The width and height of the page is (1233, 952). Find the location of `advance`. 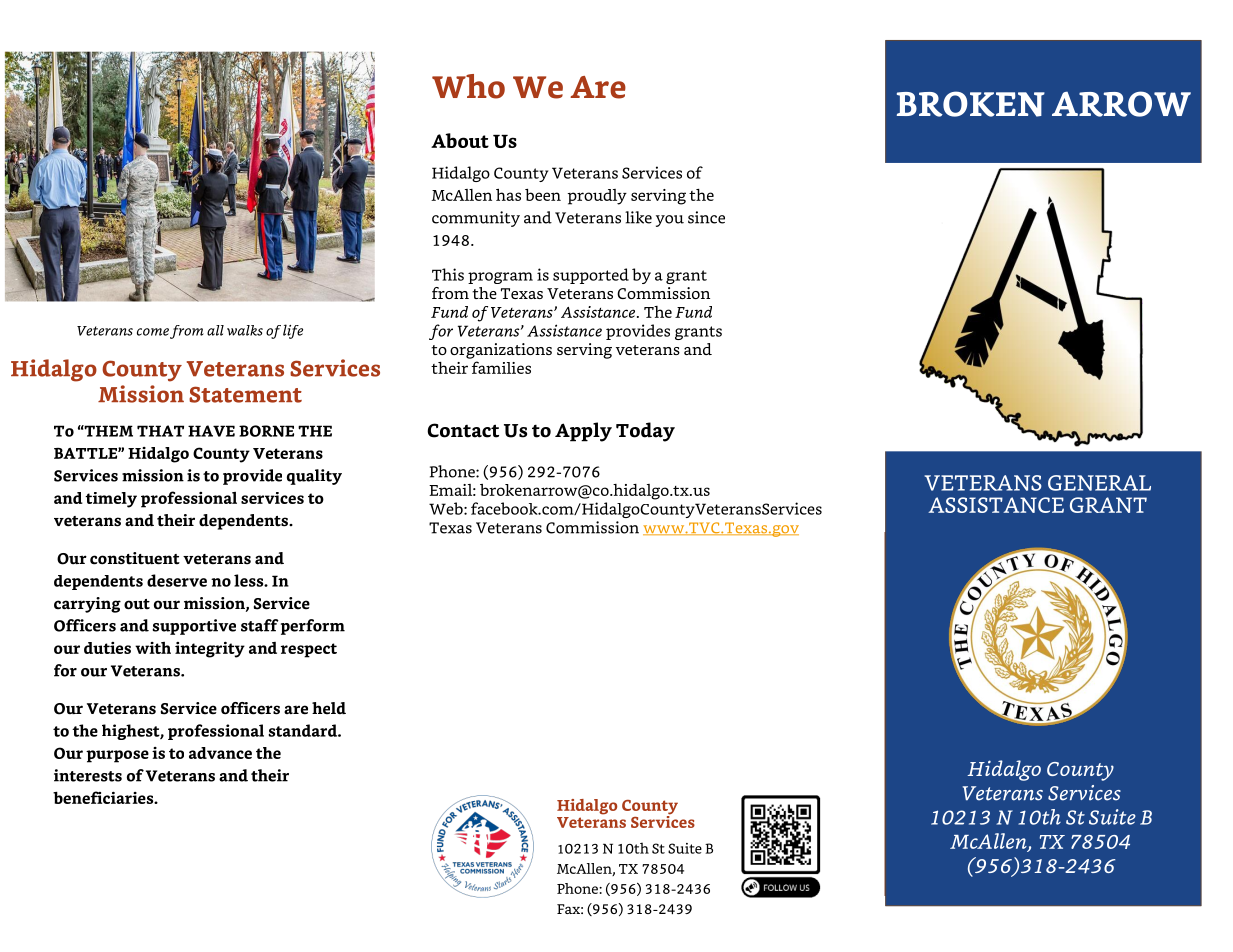

advance is located at coordinates (220, 753).
